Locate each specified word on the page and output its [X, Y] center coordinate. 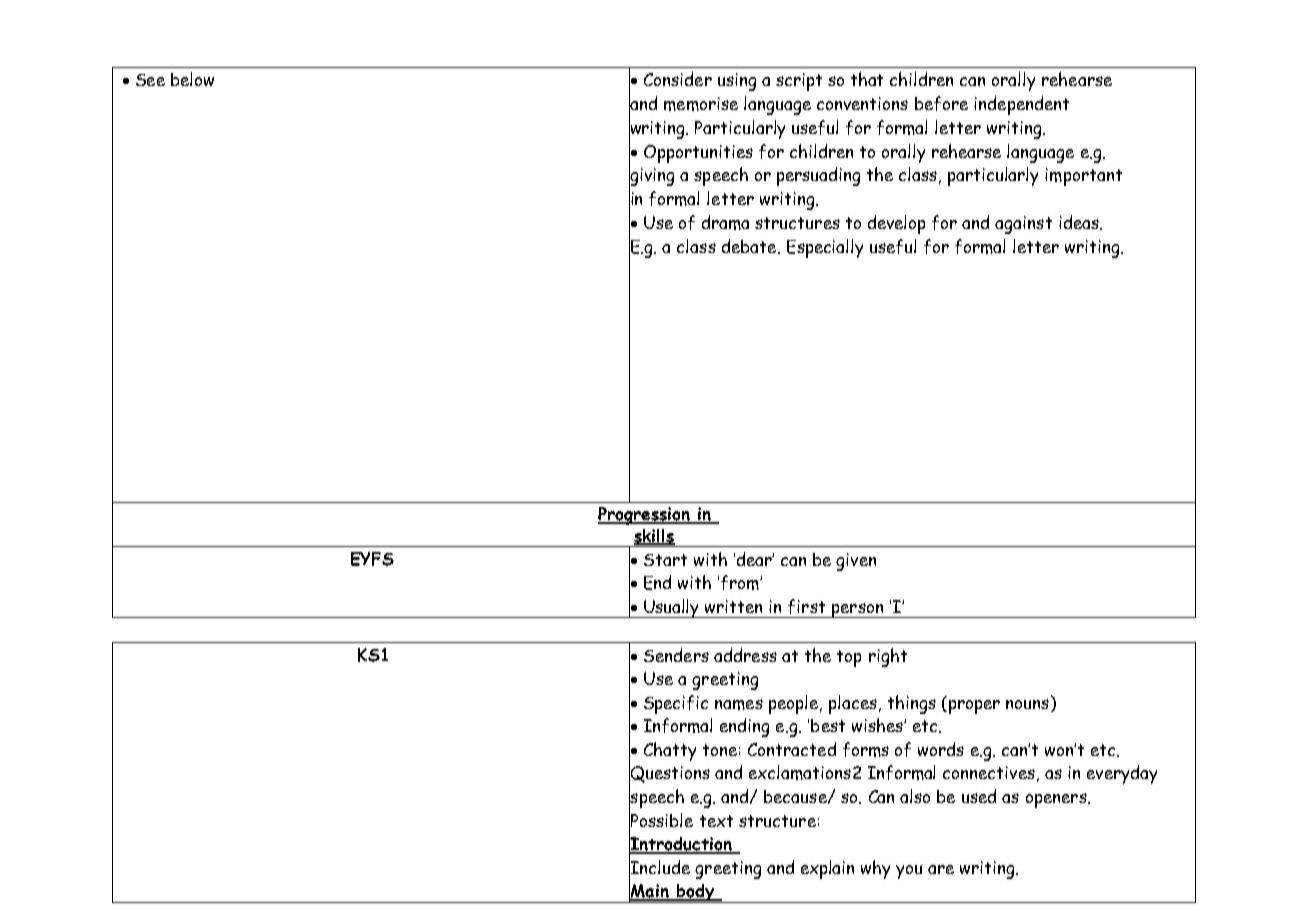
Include [659, 867]
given [856, 562]
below [192, 79]
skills [654, 536]
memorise [701, 104]
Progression [645, 516]
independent [1021, 105]
